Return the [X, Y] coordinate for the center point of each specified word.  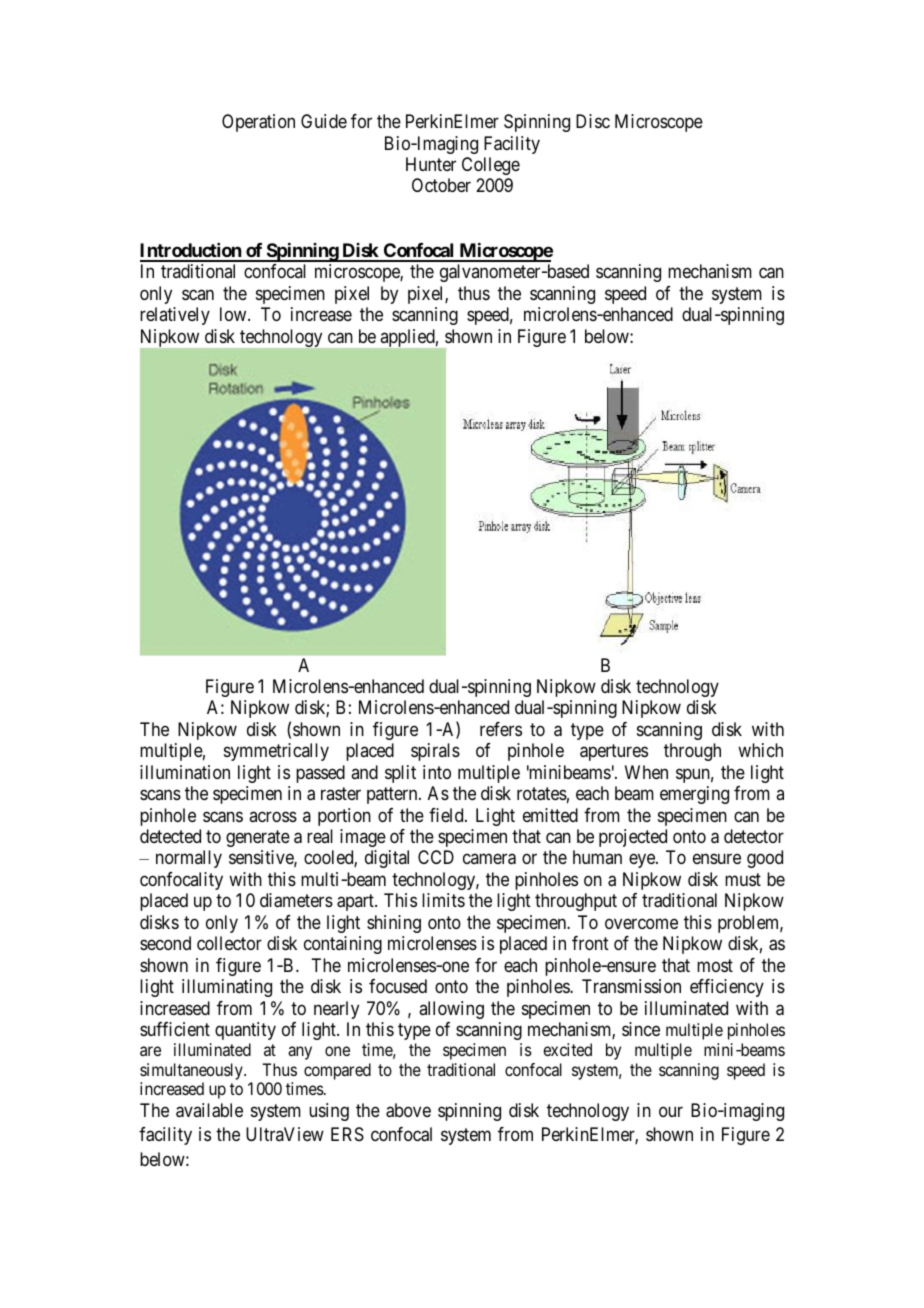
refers [501, 729]
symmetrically [276, 752]
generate [258, 838]
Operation [258, 123]
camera [489, 859]
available [209, 1110]
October [441, 185]
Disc [593, 121]
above [408, 1110]
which [760, 750]
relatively [175, 316]
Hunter [431, 164]
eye [643, 861]
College [491, 166]
